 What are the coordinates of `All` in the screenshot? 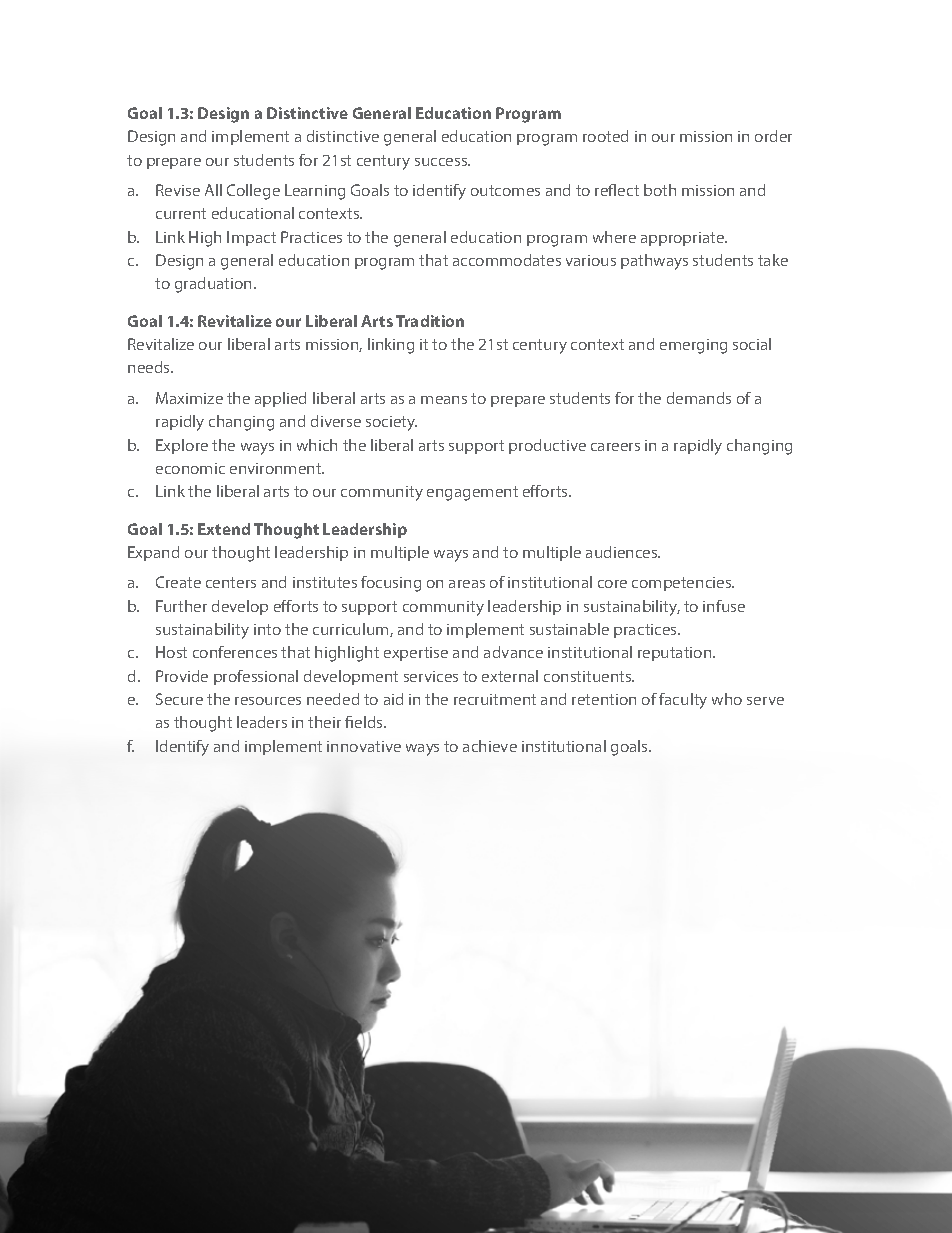 It's located at (213, 190).
